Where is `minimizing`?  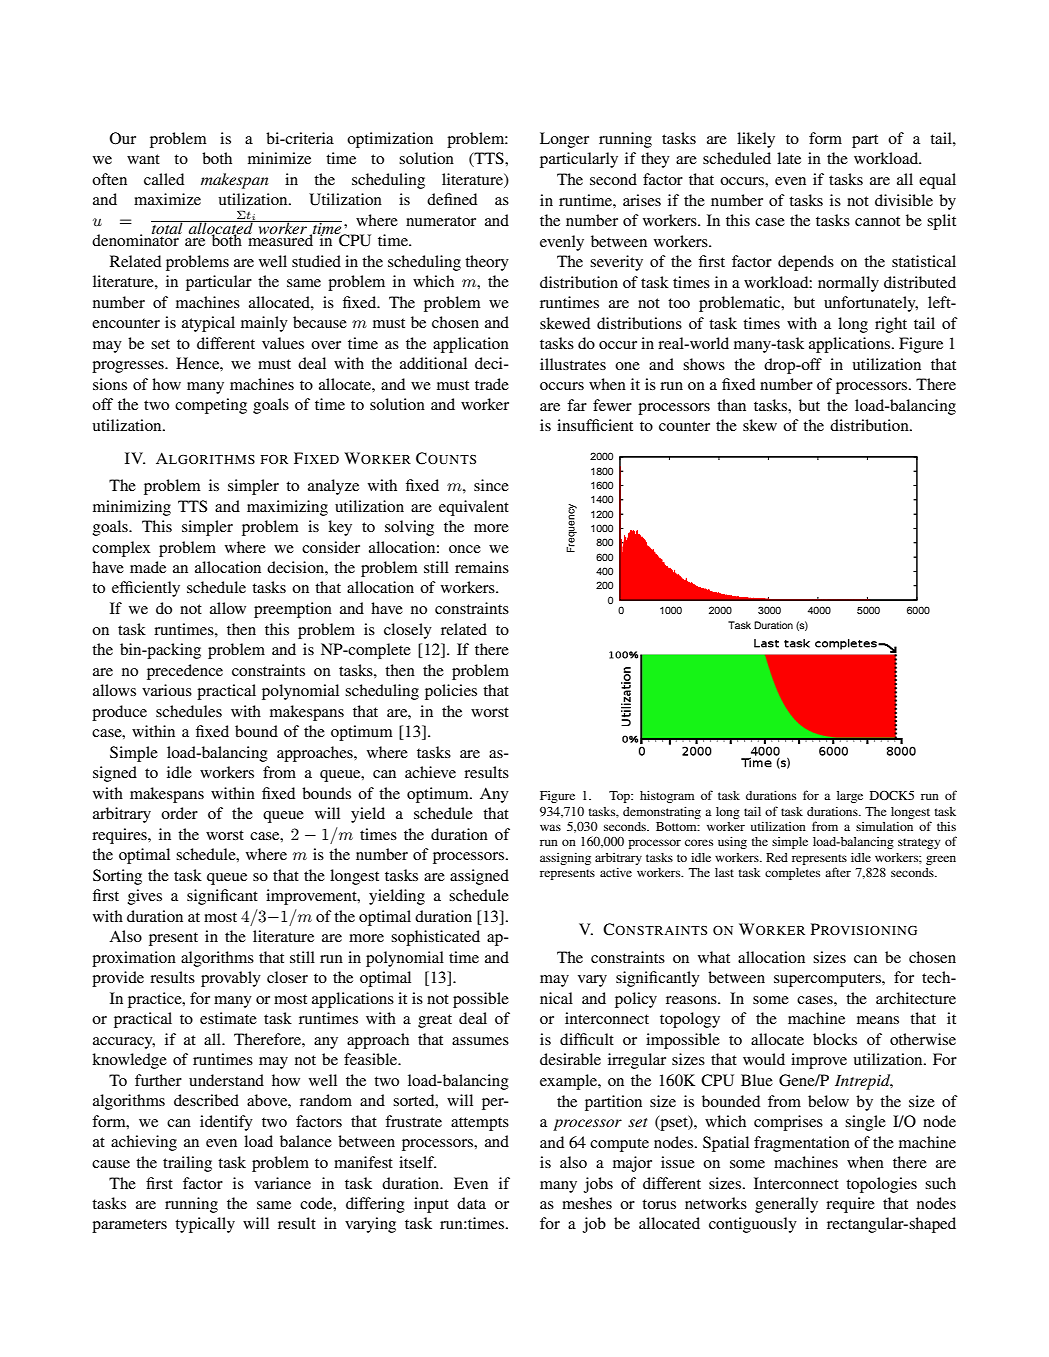
minimizing is located at coordinates (132, 508).
